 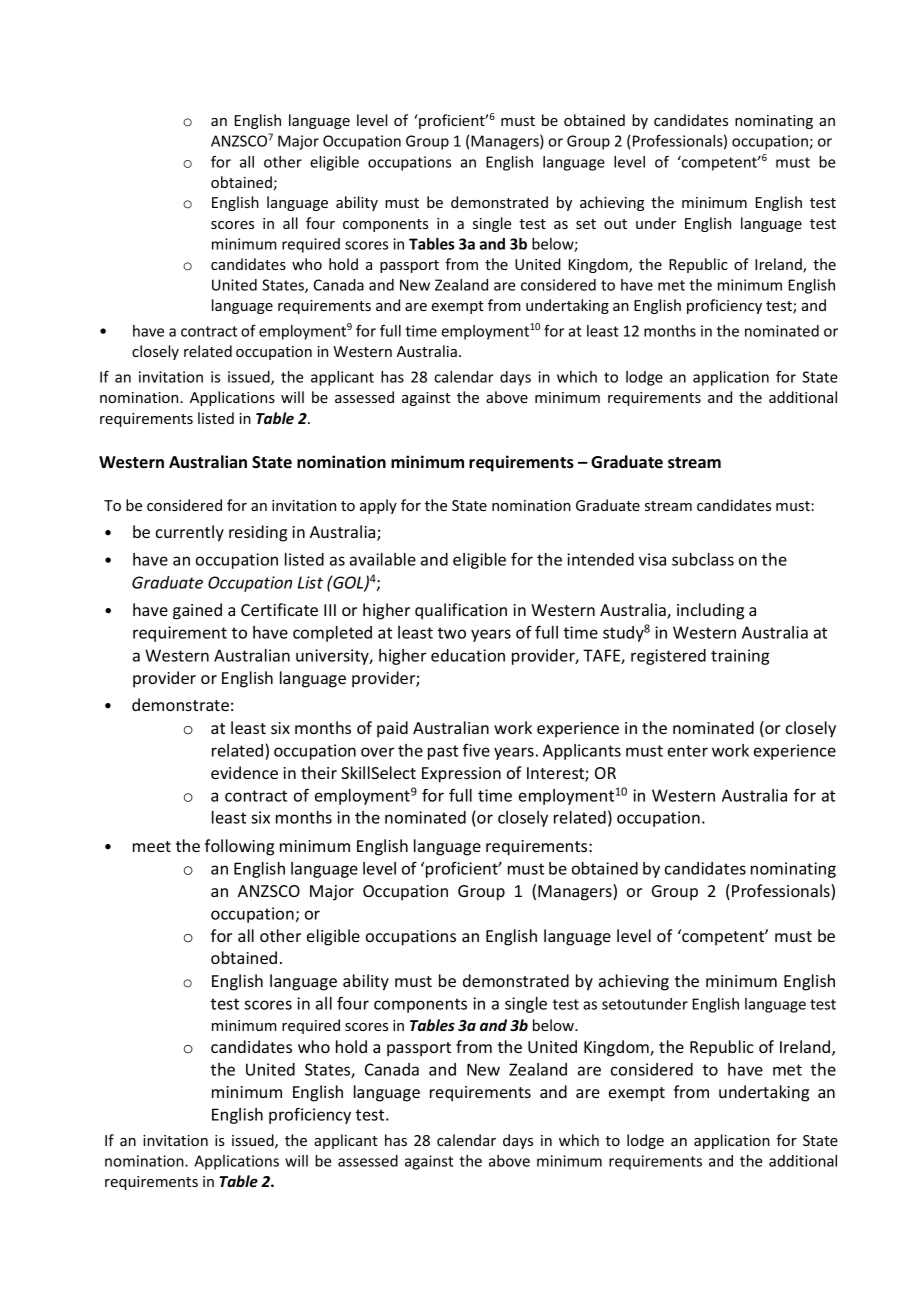 What do you see at coordinates (688, 751) in the page?
I see `enter` at bounding box center [688, 751].
